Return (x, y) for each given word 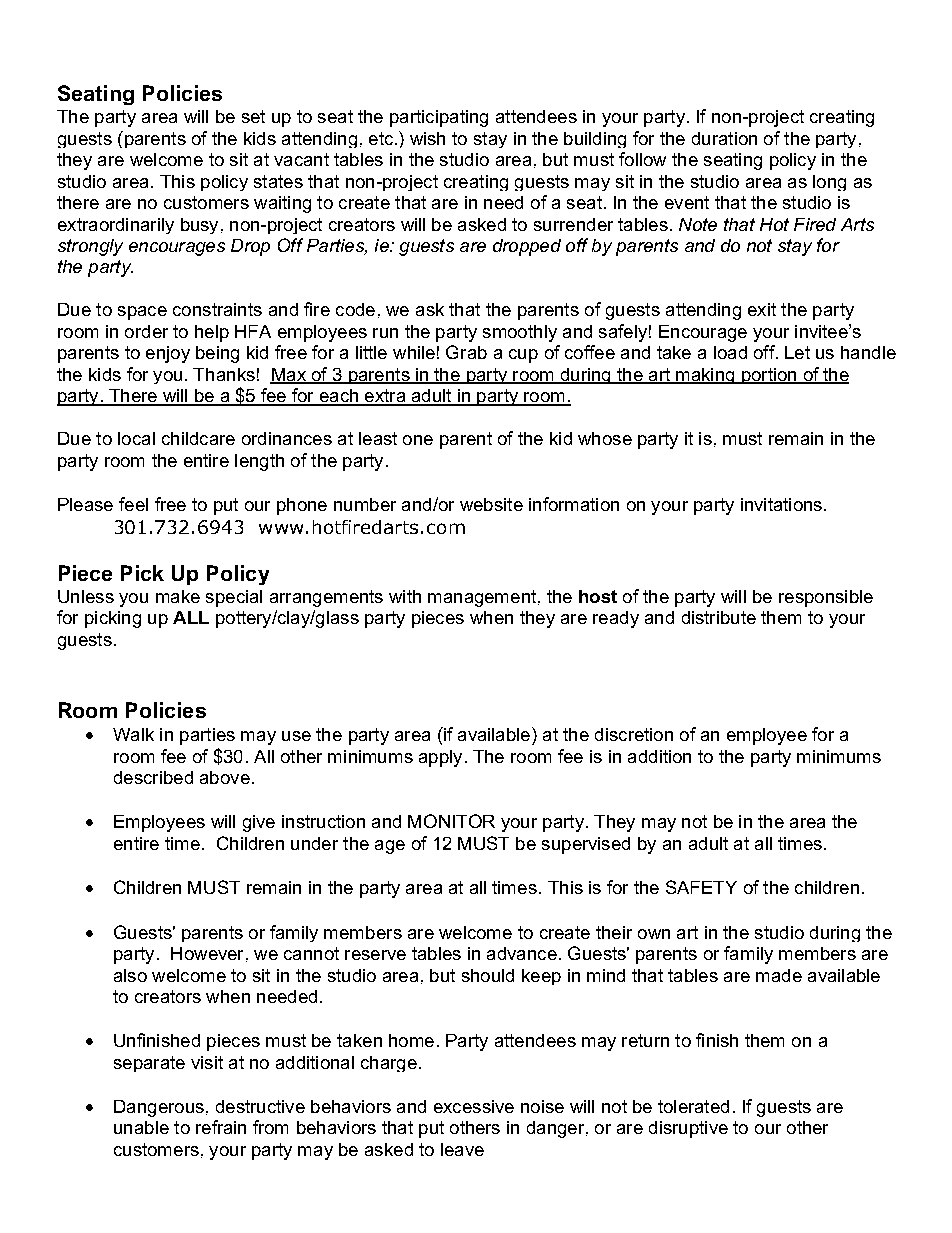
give (259, 823)
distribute (719, 617)
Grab (466, 352)
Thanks (224, 374)
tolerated (693, 1106)
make (178, 596)
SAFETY (701, 887)
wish (427, 138)
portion (769, 376)
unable (141, 1127)
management (483, 598)
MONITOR (451, 821)
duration (724, 138)
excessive (474, 1106)
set (253, 116)
